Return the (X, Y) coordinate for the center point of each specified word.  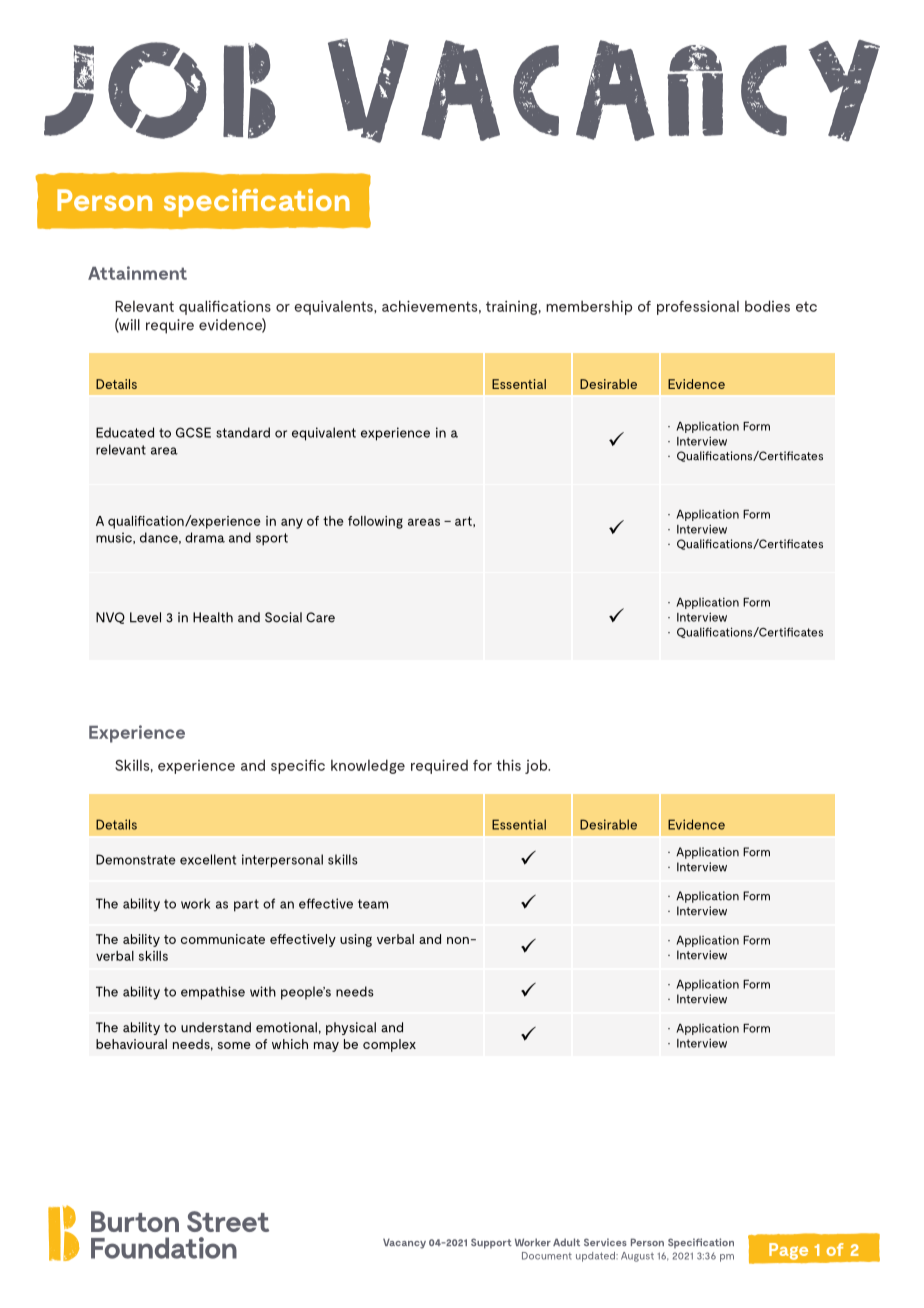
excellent (208, 859)
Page (788, 1251)
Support (491, 1243)
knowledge (368, 766)
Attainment (137, 273)
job (537, 766)
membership (589, 307)
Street (228, 1221)
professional (698, 307)
